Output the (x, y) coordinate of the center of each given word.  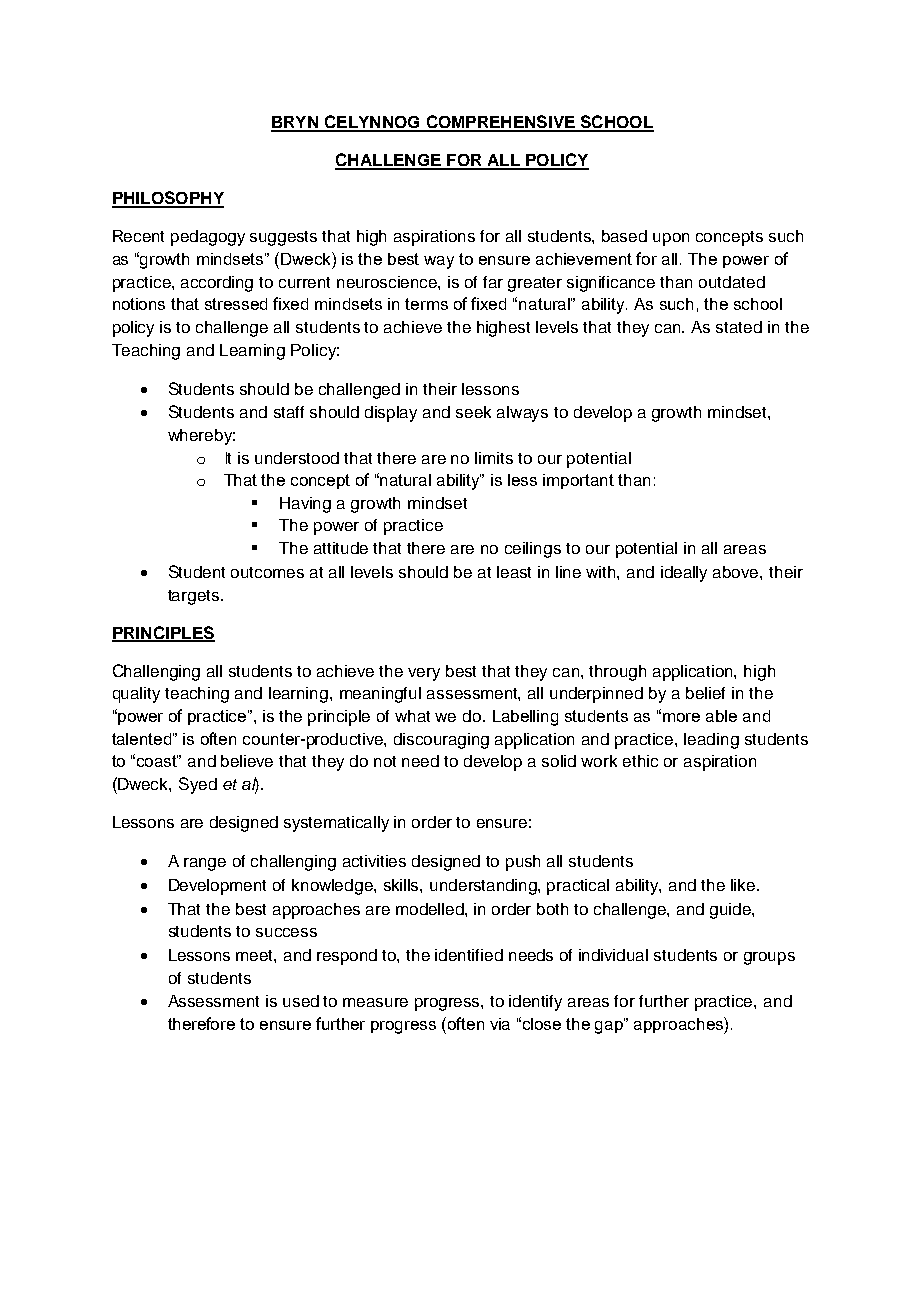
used (301, 1001)
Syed (198, 785)
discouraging (441, 741)
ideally (684, 574)
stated (739, 327)
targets (195, 597)
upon (671, 239)
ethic (640, 761)
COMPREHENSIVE (500, 123)
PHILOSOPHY (168, 199)
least (514, 572)
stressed (236, 304)
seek (473, 412)
